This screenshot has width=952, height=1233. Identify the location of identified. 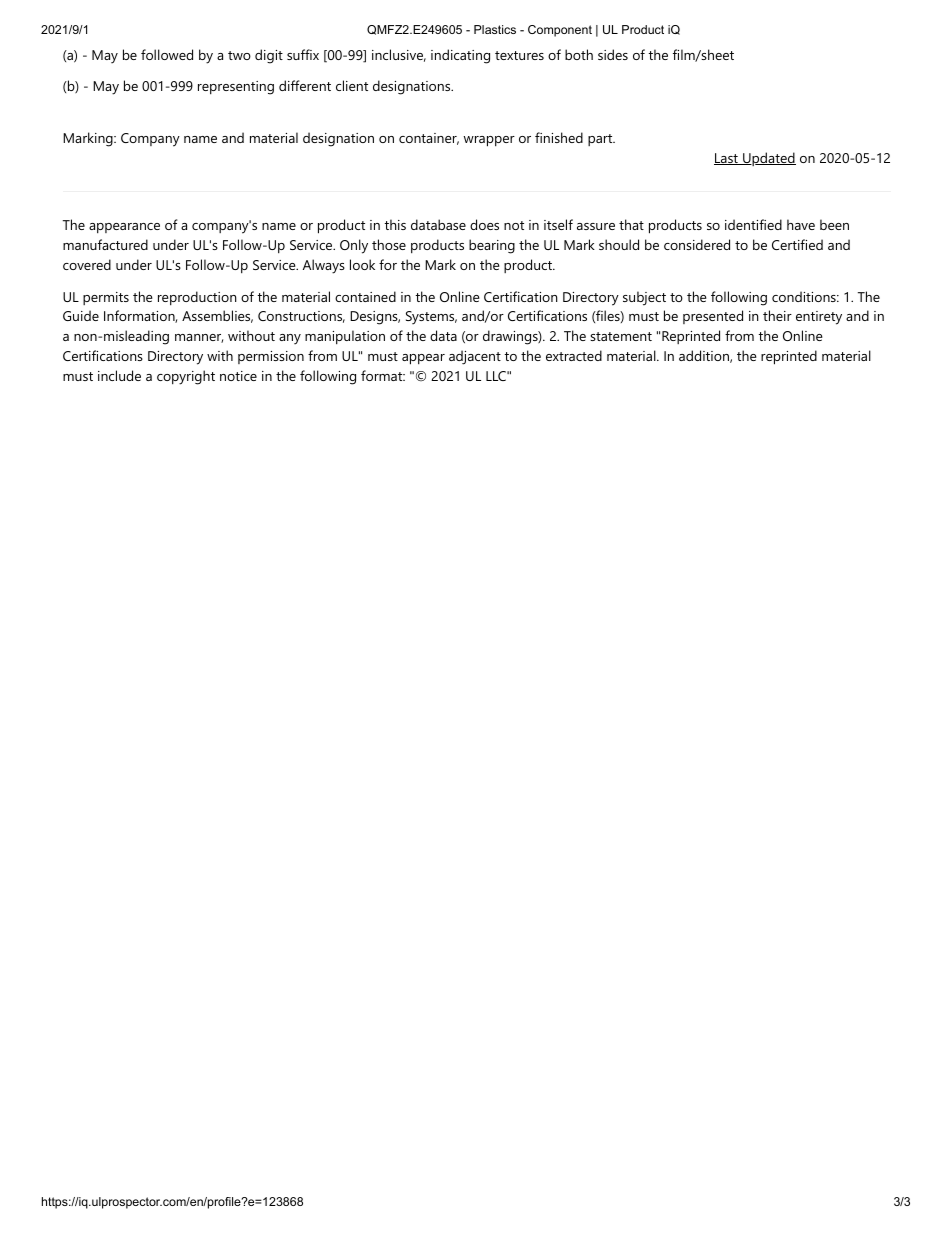
(753, 224).
